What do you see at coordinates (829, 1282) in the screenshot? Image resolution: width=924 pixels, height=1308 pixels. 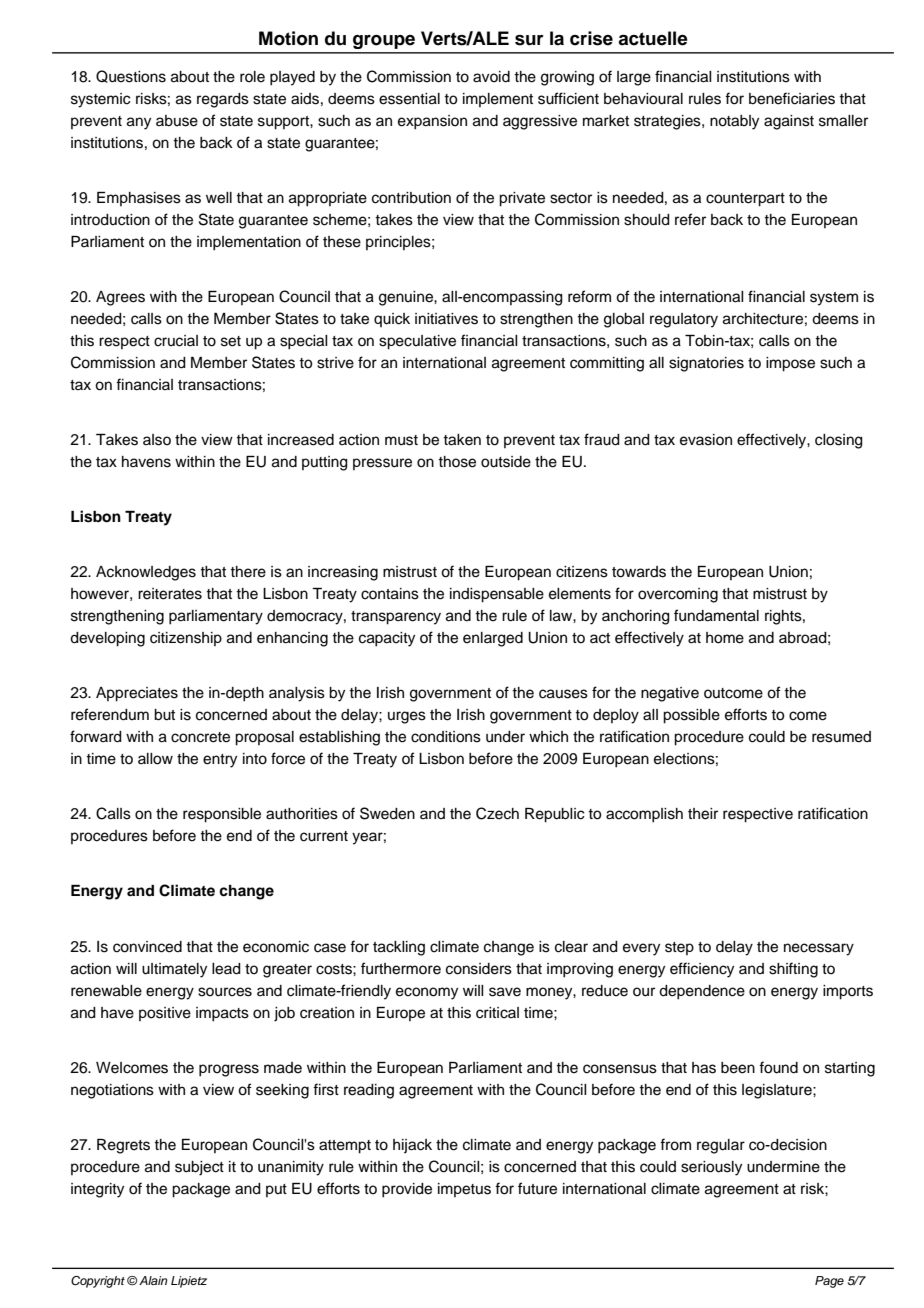 I see `Page` at bounding box center [829, 1282].
